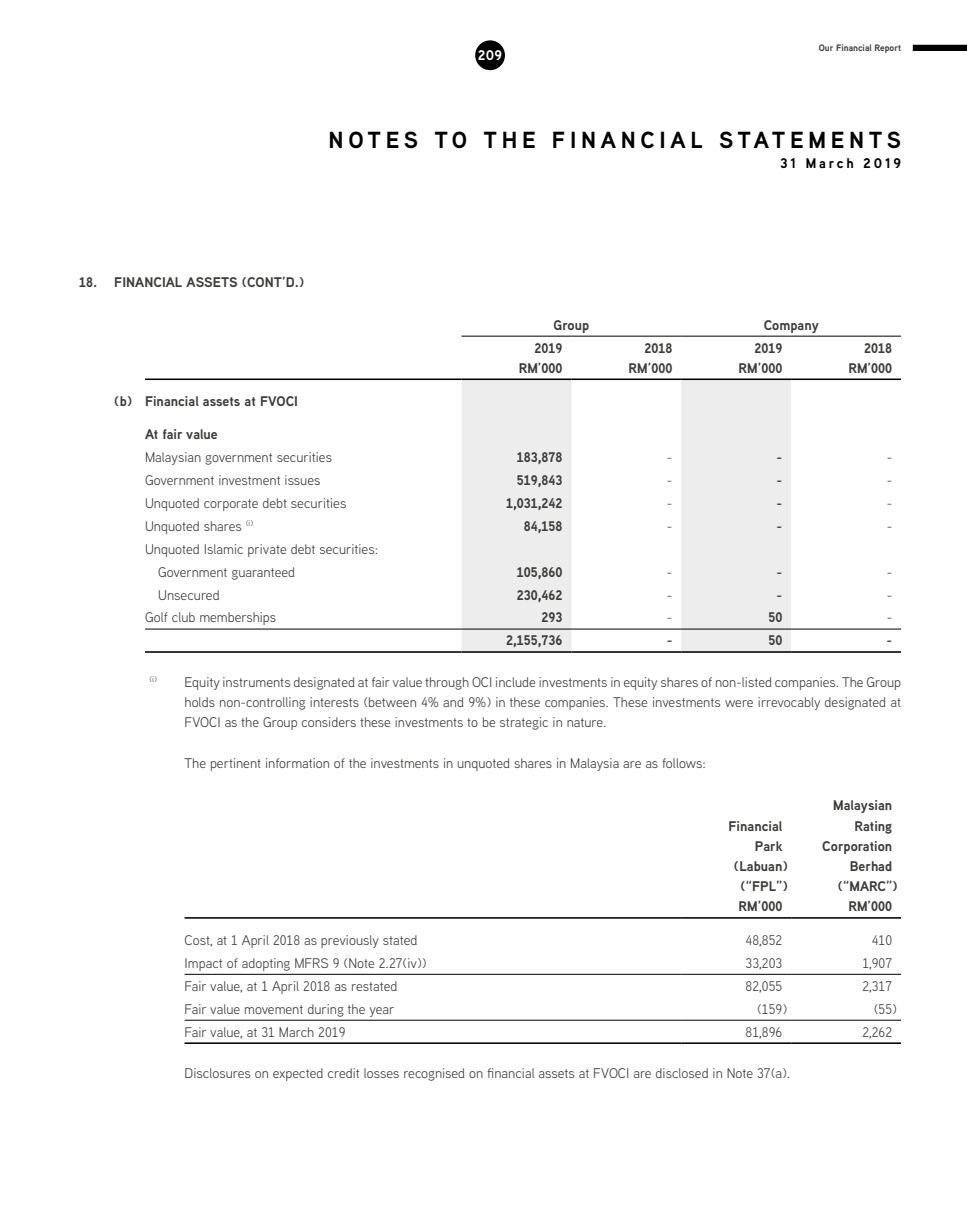  I want to click on Our, so click(826, 47).
